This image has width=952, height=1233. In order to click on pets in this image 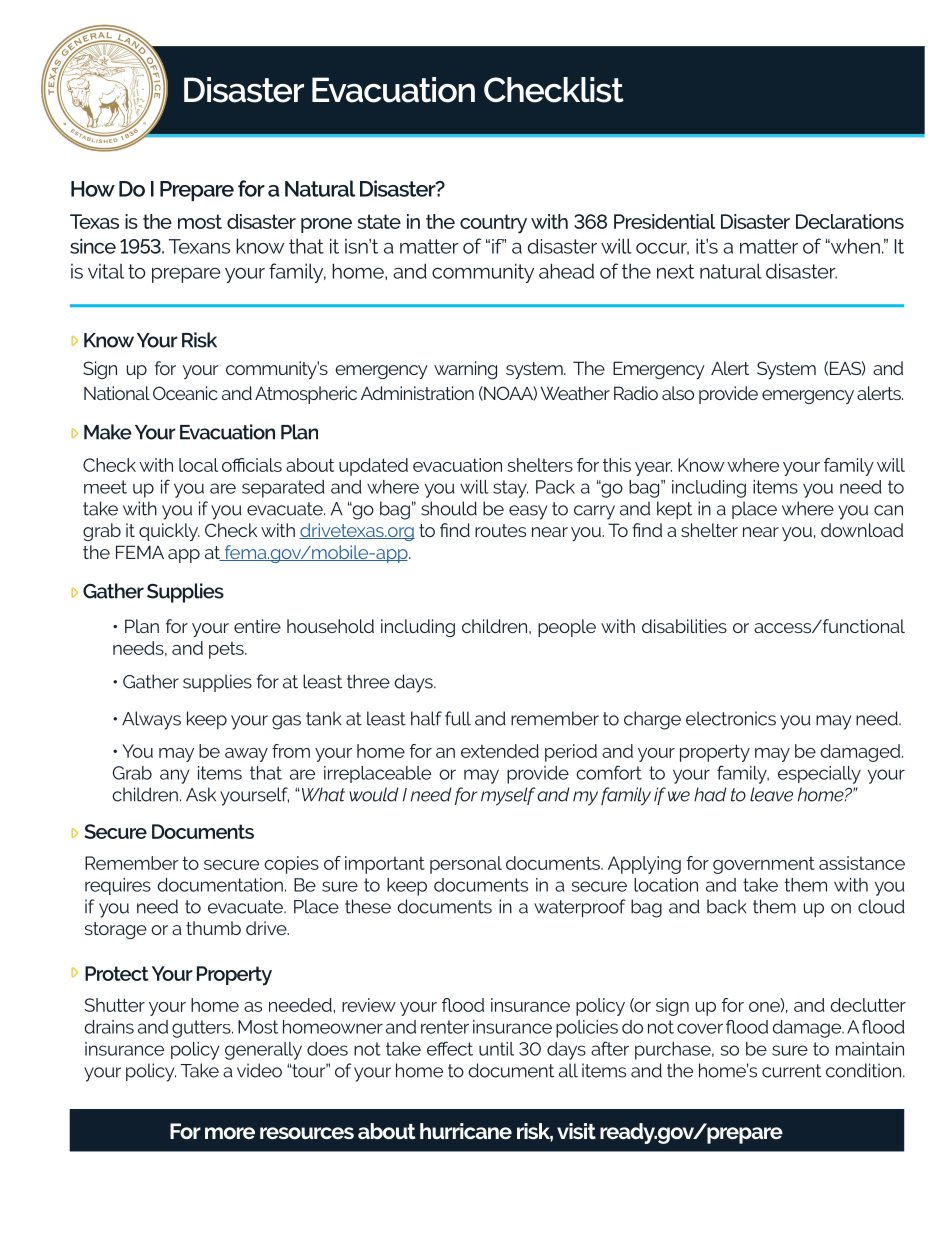, I will do `click(227, 650)`.
